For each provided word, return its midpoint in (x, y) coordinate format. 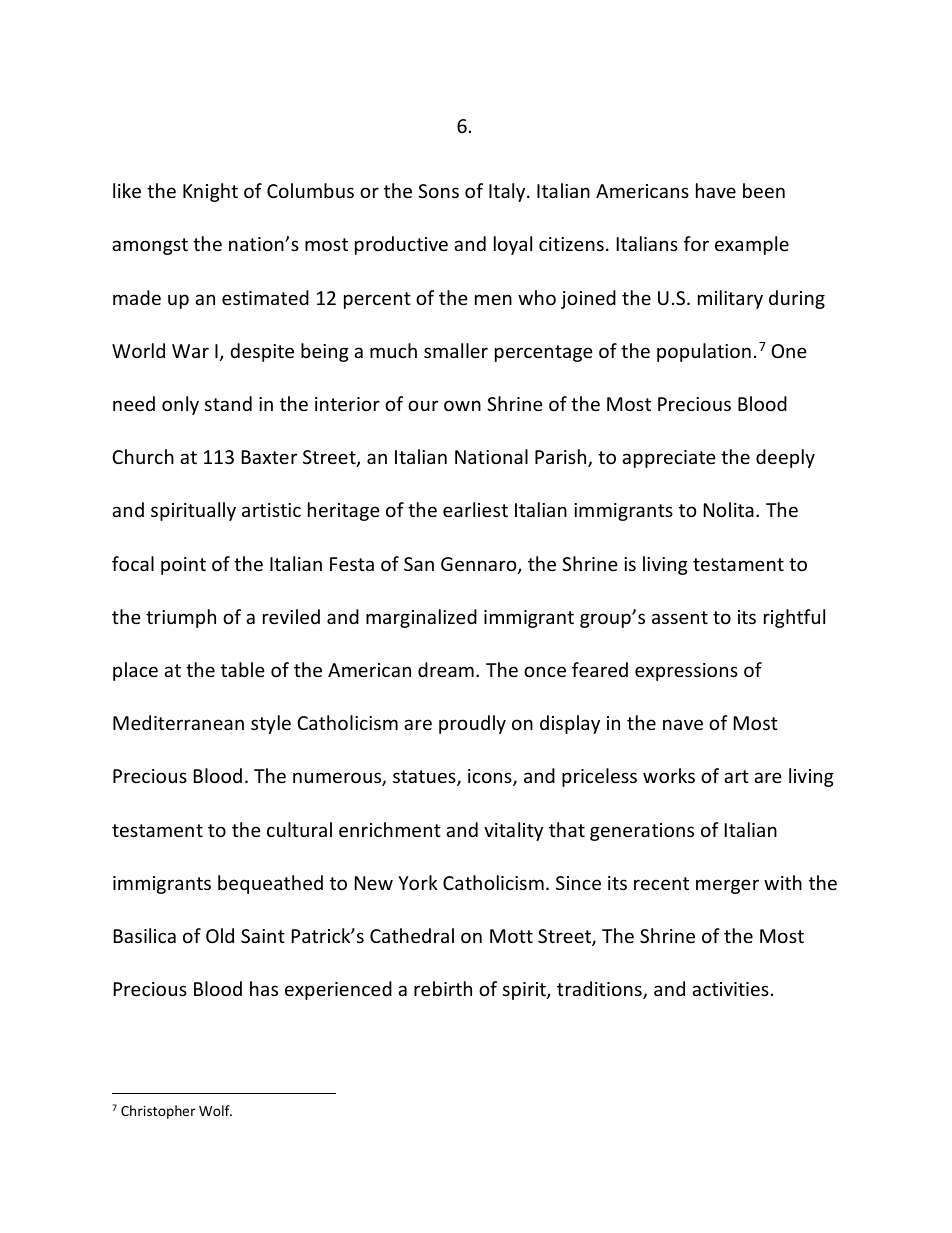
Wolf (215, 1110)
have (716, 190)
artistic (271, 510)
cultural (299, 829)
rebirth (443, 988)
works (669, 775)
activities (730, 989)
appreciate (669, 459)
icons (491, 777)
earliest (475, 509)
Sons (438, 191)
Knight (210, 192)
